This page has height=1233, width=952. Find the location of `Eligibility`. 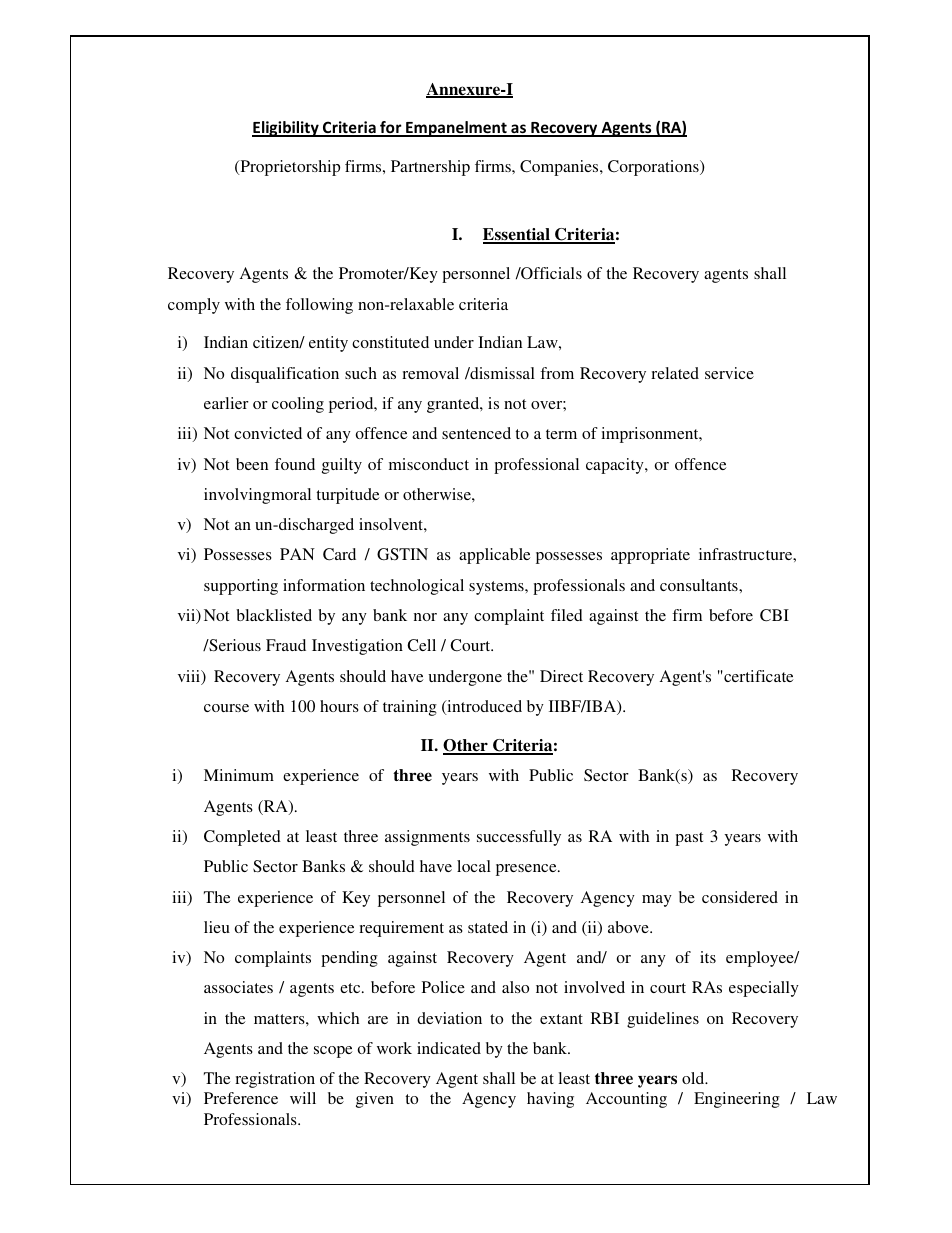

Eligibility is located at coordinates (286, 129).
